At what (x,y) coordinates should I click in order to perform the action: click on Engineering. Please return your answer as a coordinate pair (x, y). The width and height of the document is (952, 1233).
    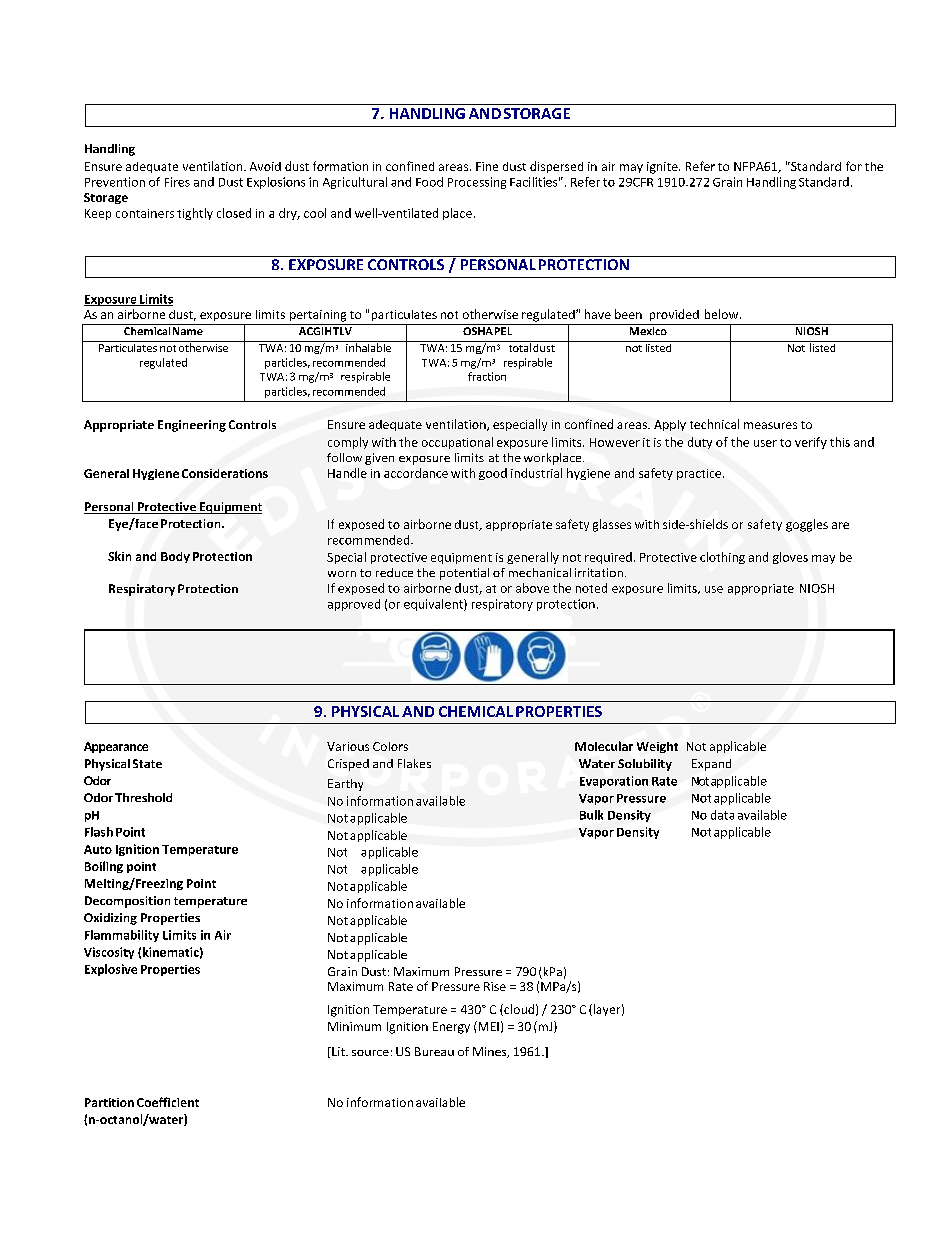
    Looking at the image, I should click on (192, 426).
